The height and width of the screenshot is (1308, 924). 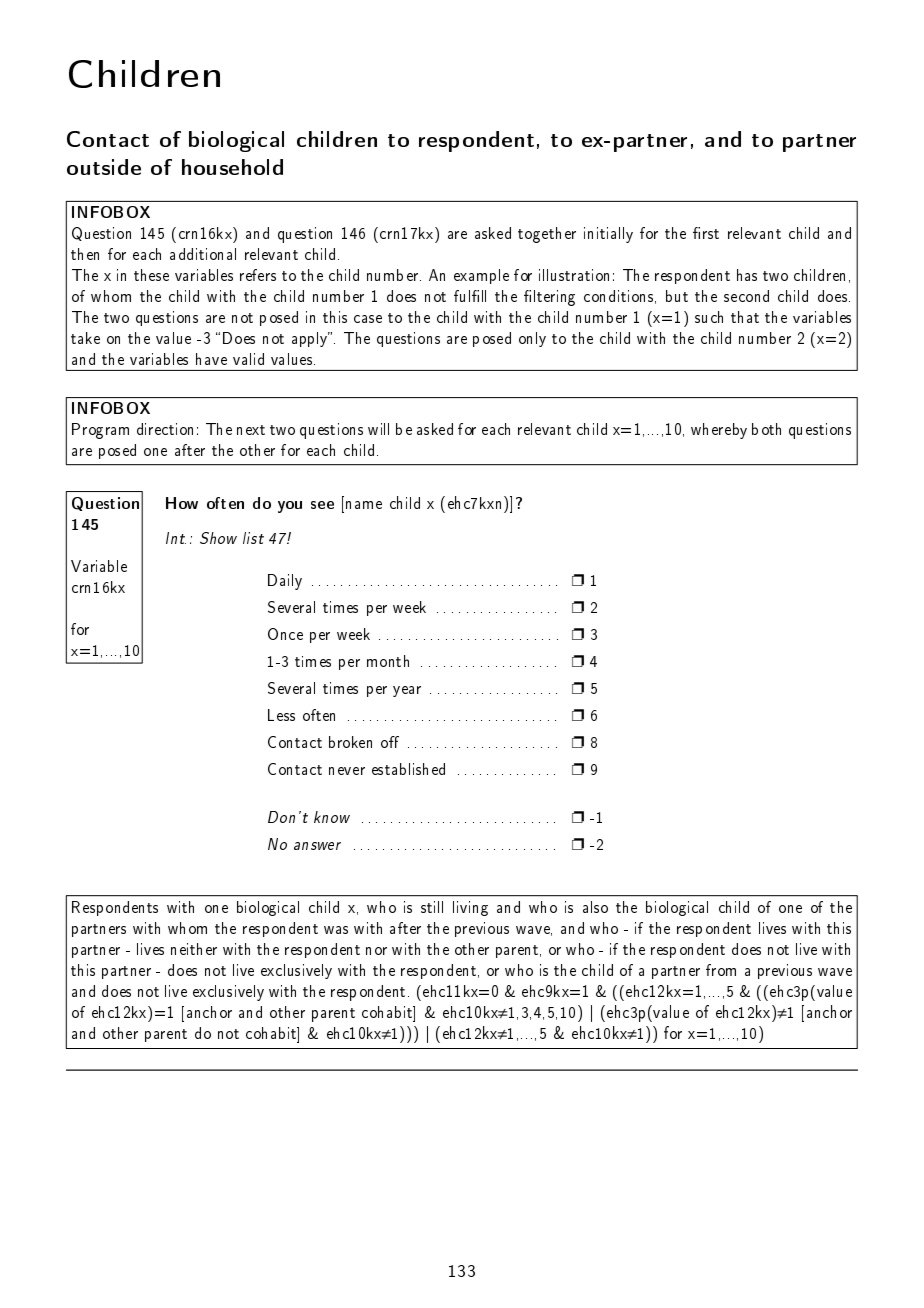 I want to click on from, so click(x=721, y=970).
